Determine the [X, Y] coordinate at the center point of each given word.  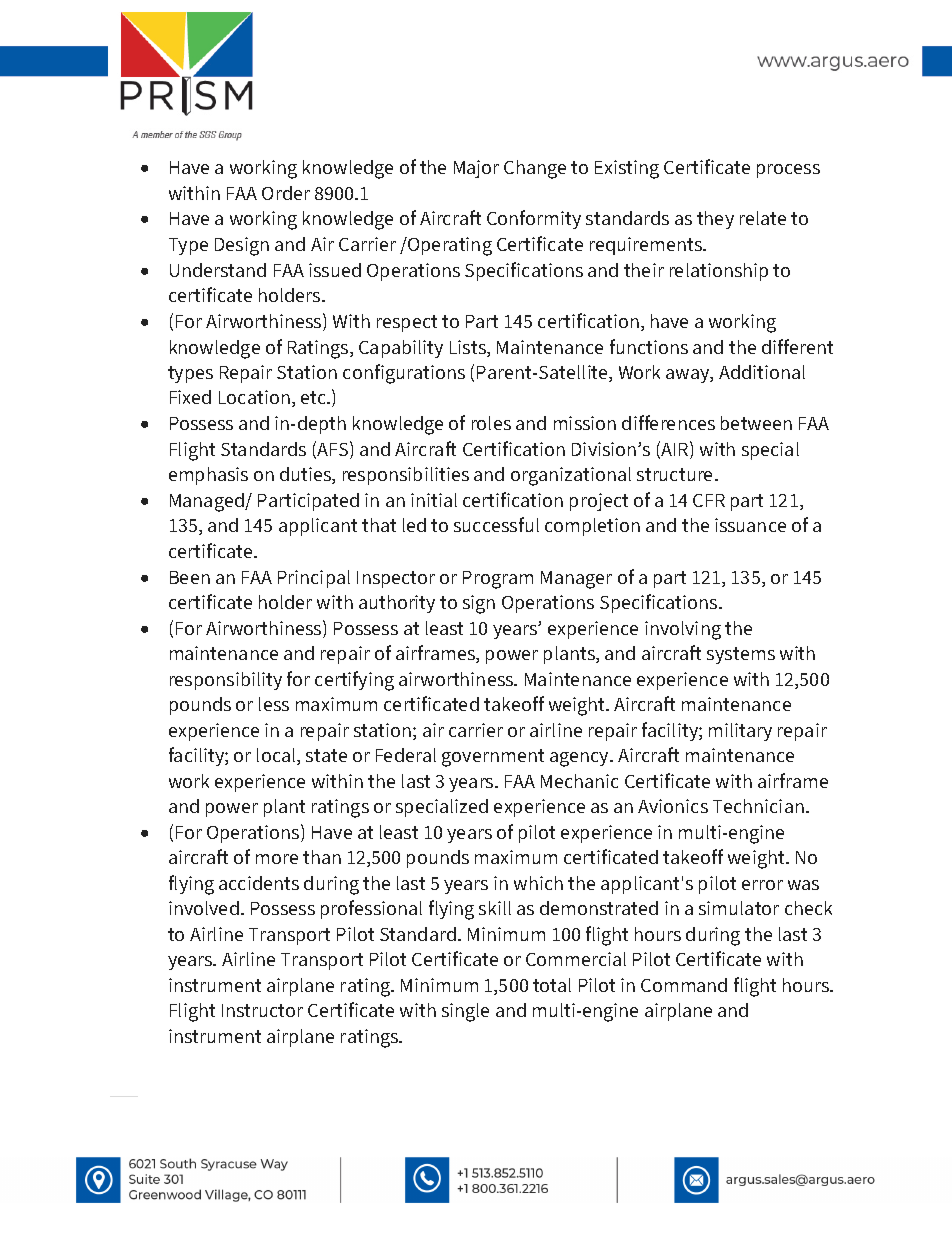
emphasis [208, 476]
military [740, 732]
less [274, 704]
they [715, 220]
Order [286, 193]
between [756, 423]
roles [491, 423]
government [493, 758]
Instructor [262, 1010]
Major [476, 169]
